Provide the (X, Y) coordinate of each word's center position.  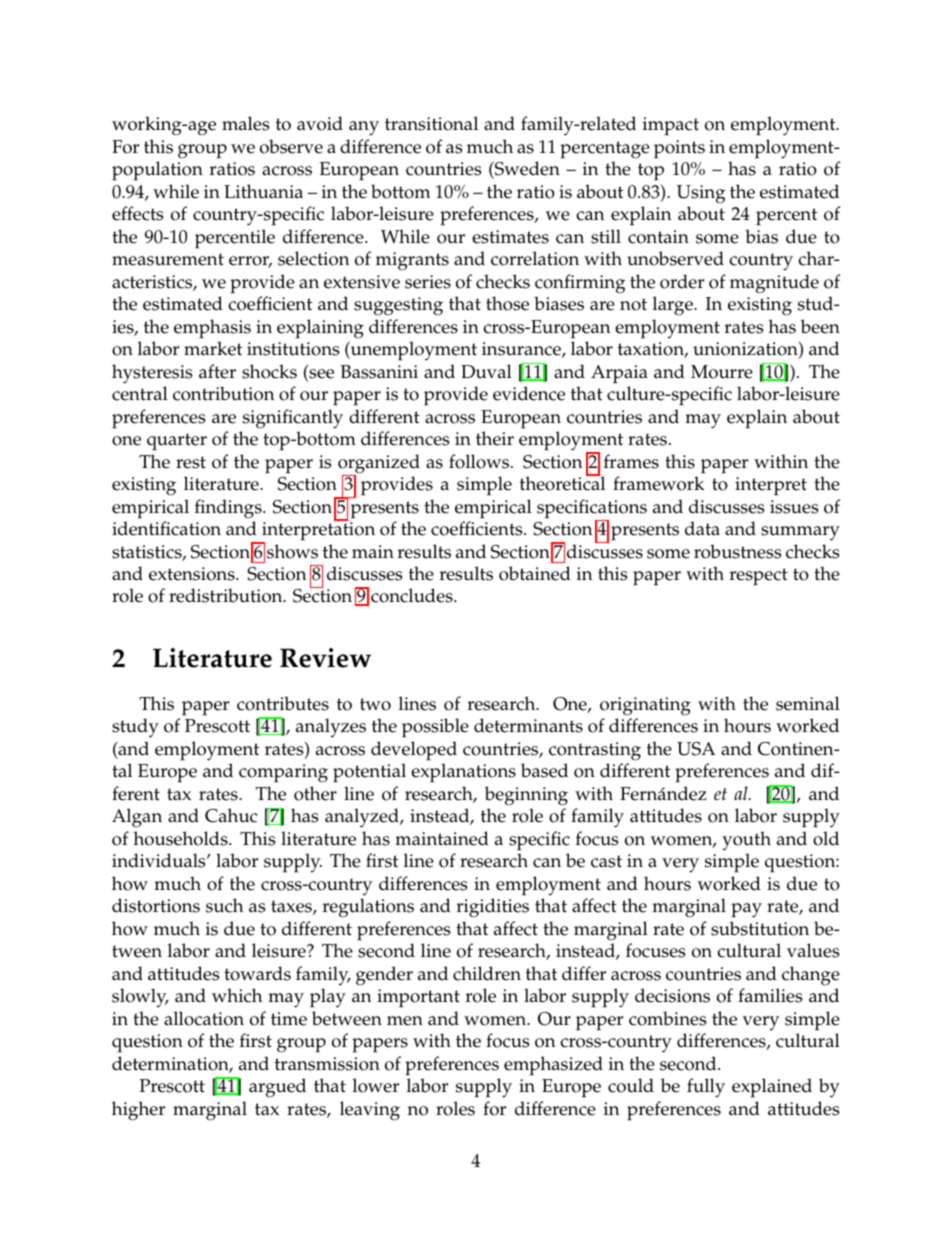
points (679, 149)
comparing (283, 773)
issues (794, 507)
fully (706, 1088)
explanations (463, 773)
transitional (431, 123)
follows (480, 461)
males (245, 123)
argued (277, 1088)
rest (191, 462)
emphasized (553, 1066)
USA (696, 749)
